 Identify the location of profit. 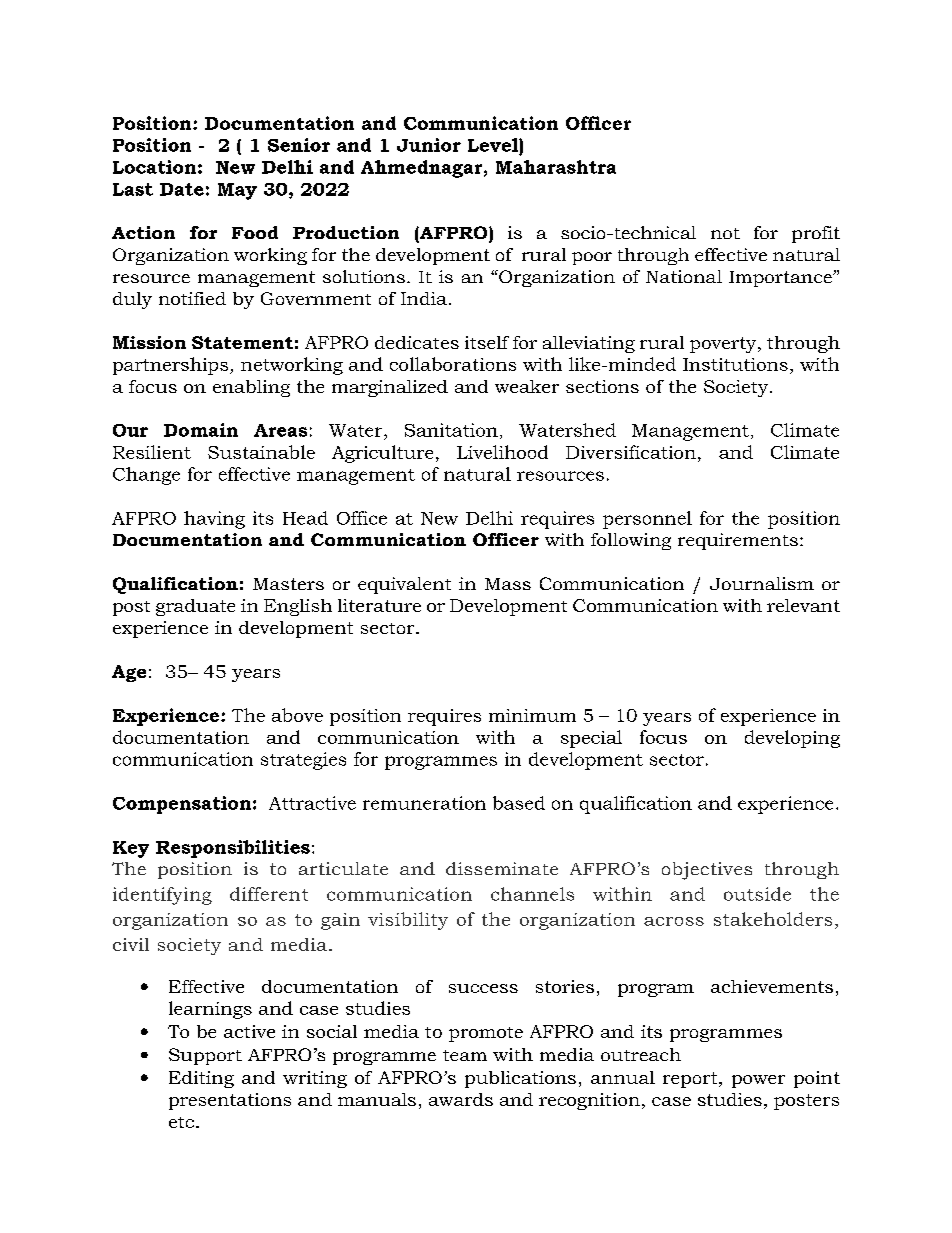
(816, 234).
